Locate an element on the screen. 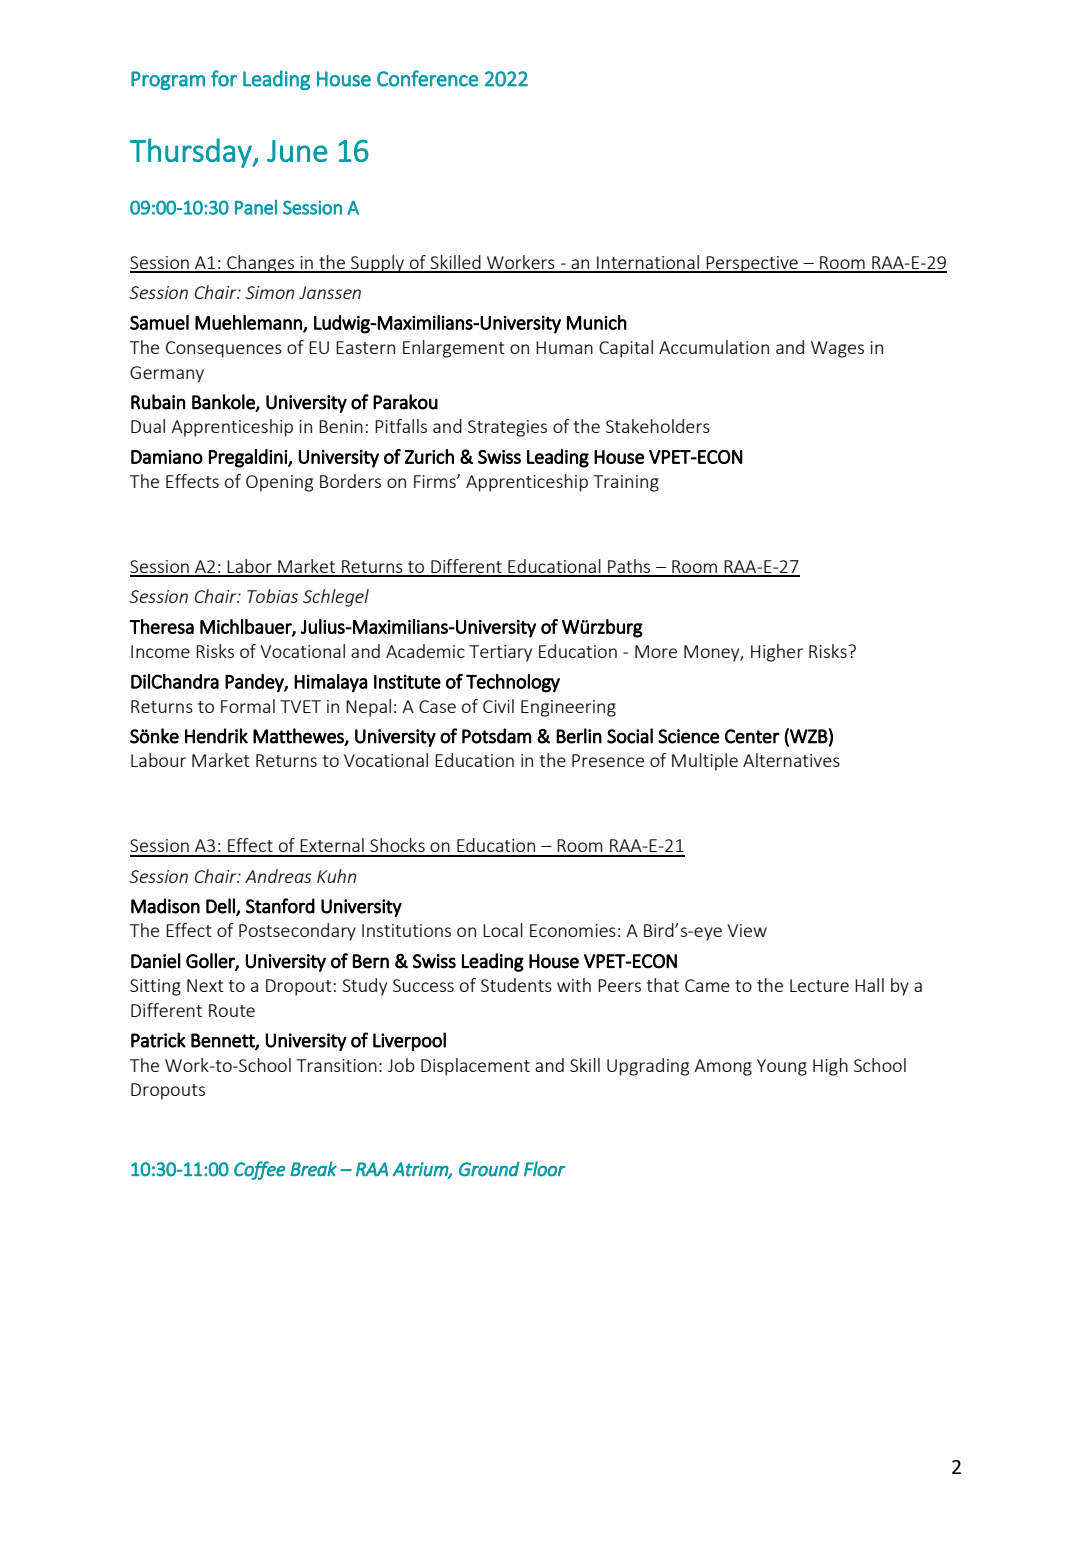 The width and height of the screenshot is (1092, 1545). Dell is located at coordinates (221, 906).
